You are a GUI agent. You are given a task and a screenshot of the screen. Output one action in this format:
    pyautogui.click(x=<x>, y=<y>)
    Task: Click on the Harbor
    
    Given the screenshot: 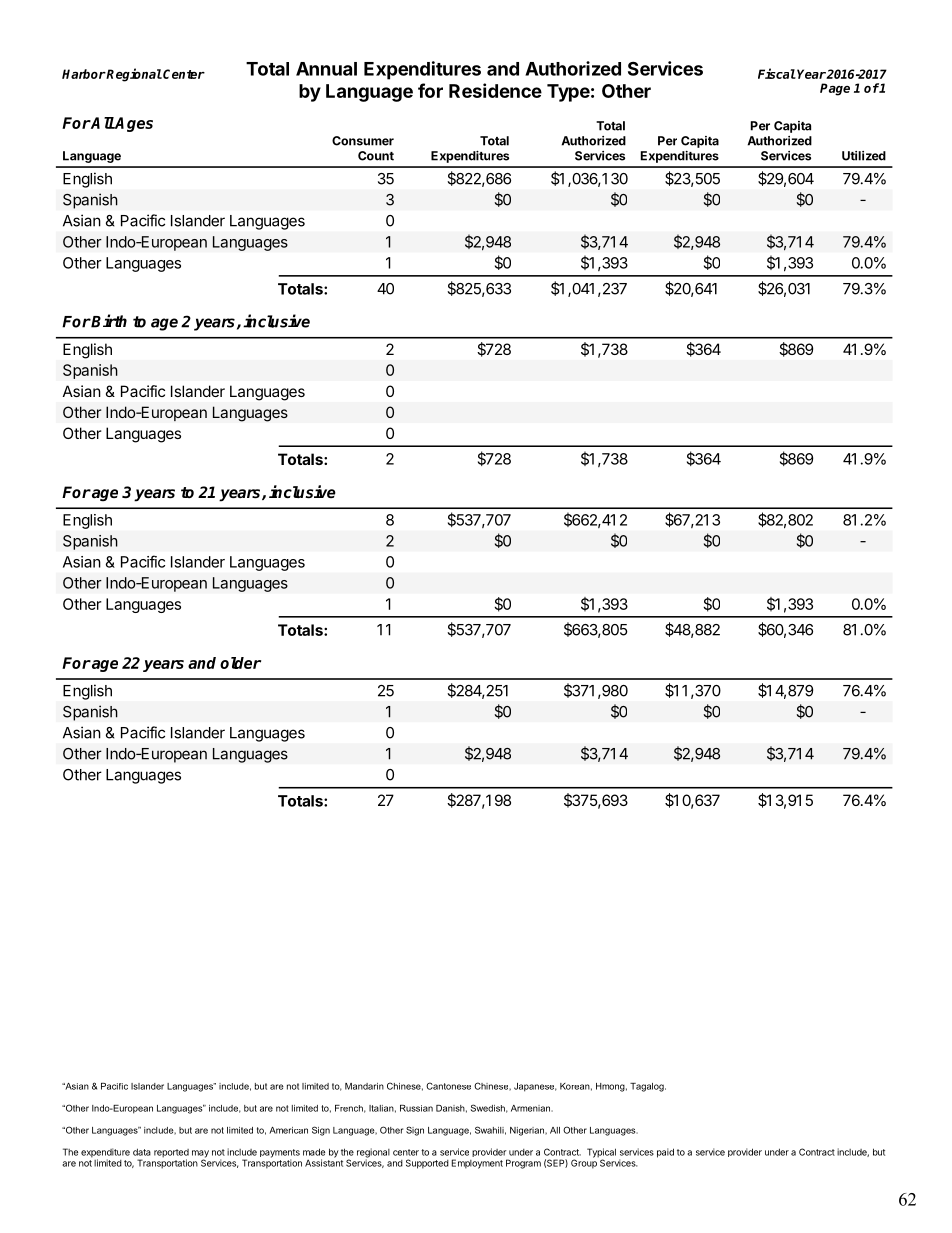 What is the action you would take?
    pyautogui.click(x=84, y=74)
